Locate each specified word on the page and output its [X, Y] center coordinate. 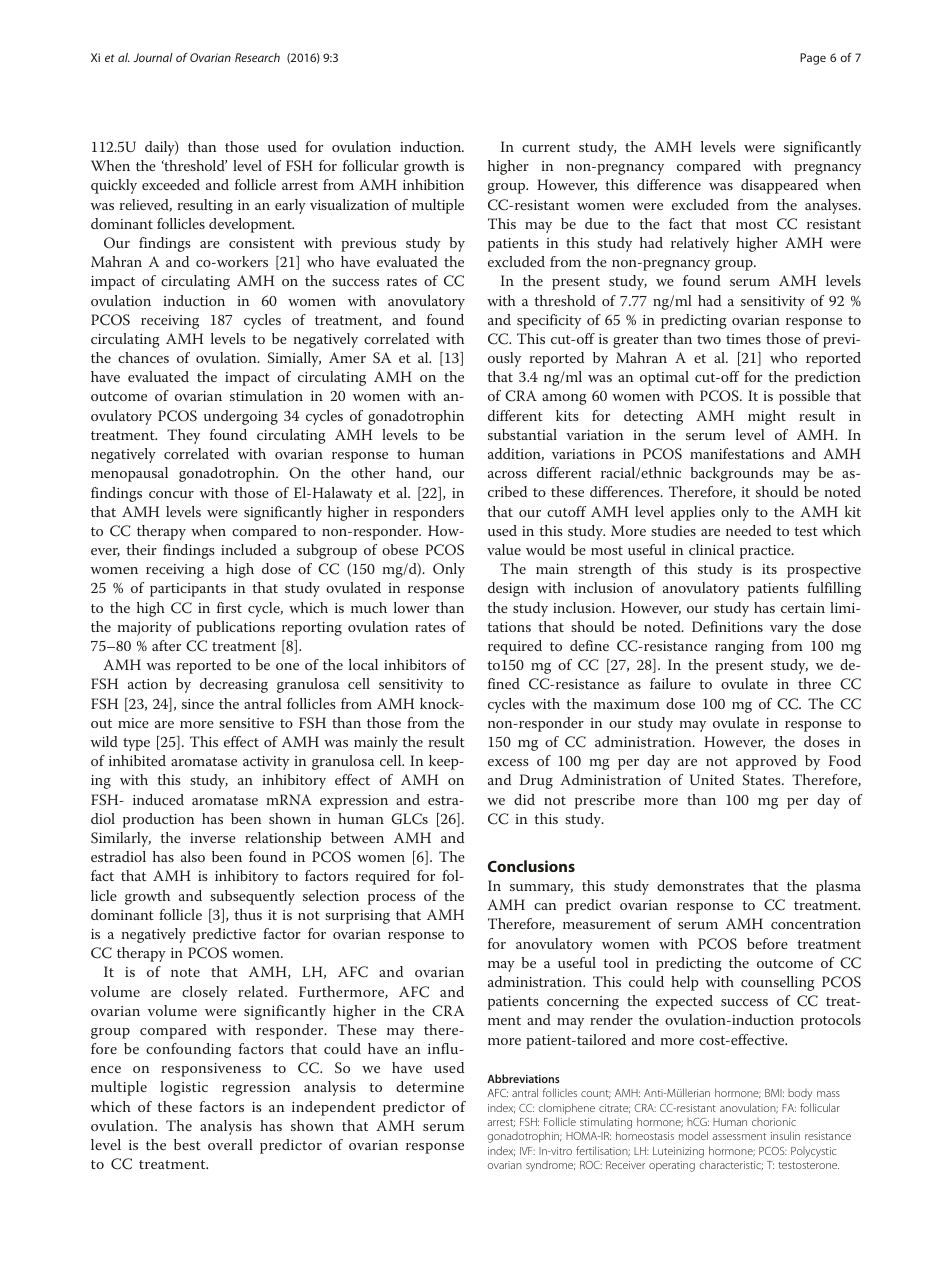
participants [188, 590]
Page [813, 59]
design [508, 589]
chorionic [774, 1122]
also [193, 856]
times [743, 339]
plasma [838, 887]
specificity [549, 321]
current [546, 147]
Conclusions [531, 866]
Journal [153, 57]
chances [143, 357]
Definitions [727, 626]
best [187, 1144]
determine [430, 1086]
